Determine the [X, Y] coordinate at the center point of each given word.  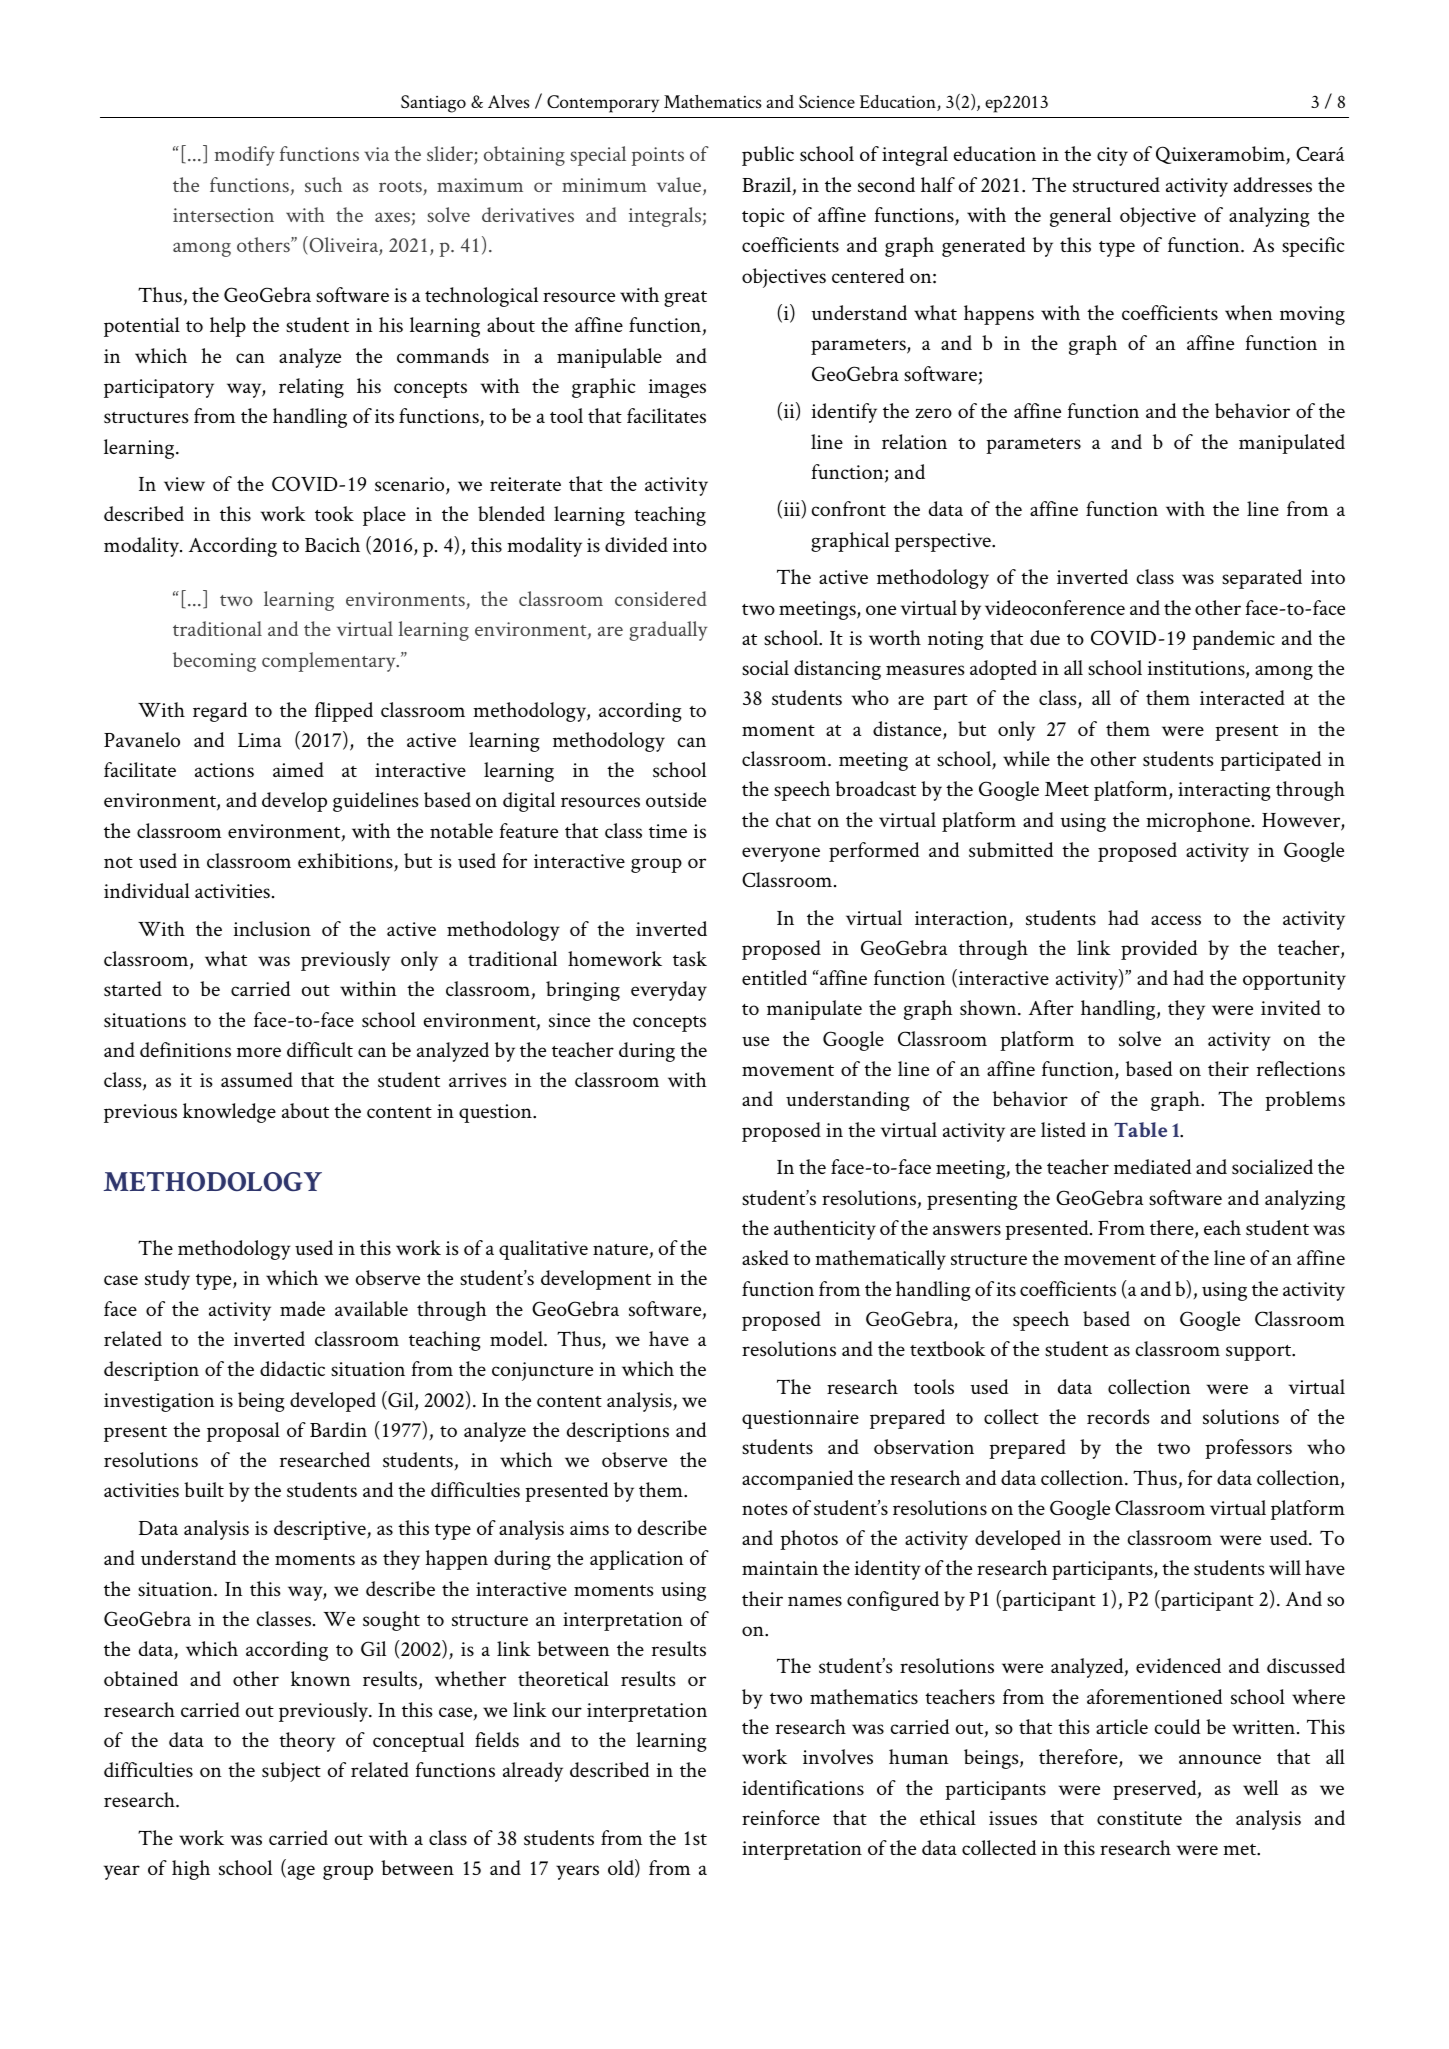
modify [245, 156]
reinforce [781, 1817]
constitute [1139, 1818]
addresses [1273, 185]
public [768, 156]
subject [291, 1772]
